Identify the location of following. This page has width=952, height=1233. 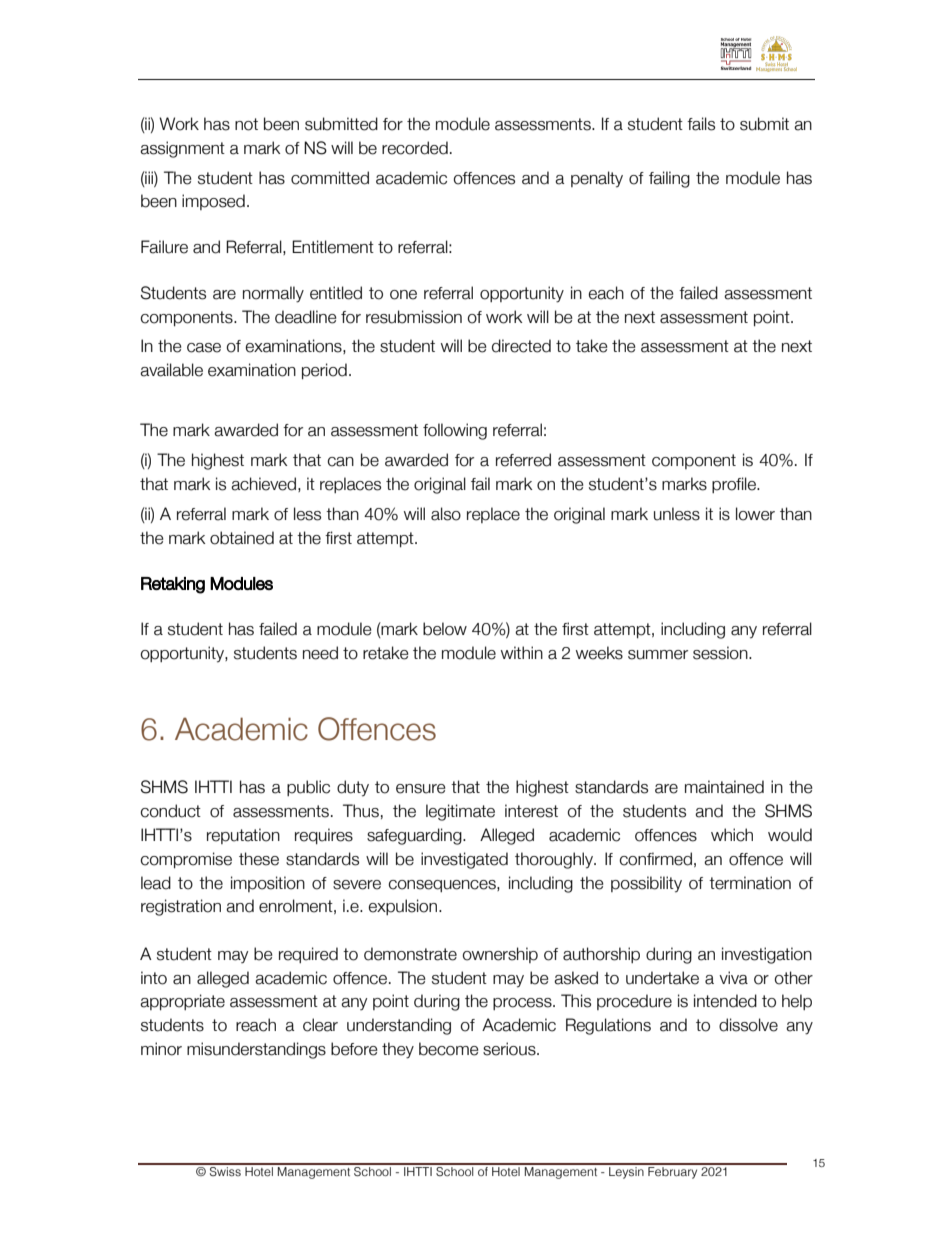
(455, 431).
